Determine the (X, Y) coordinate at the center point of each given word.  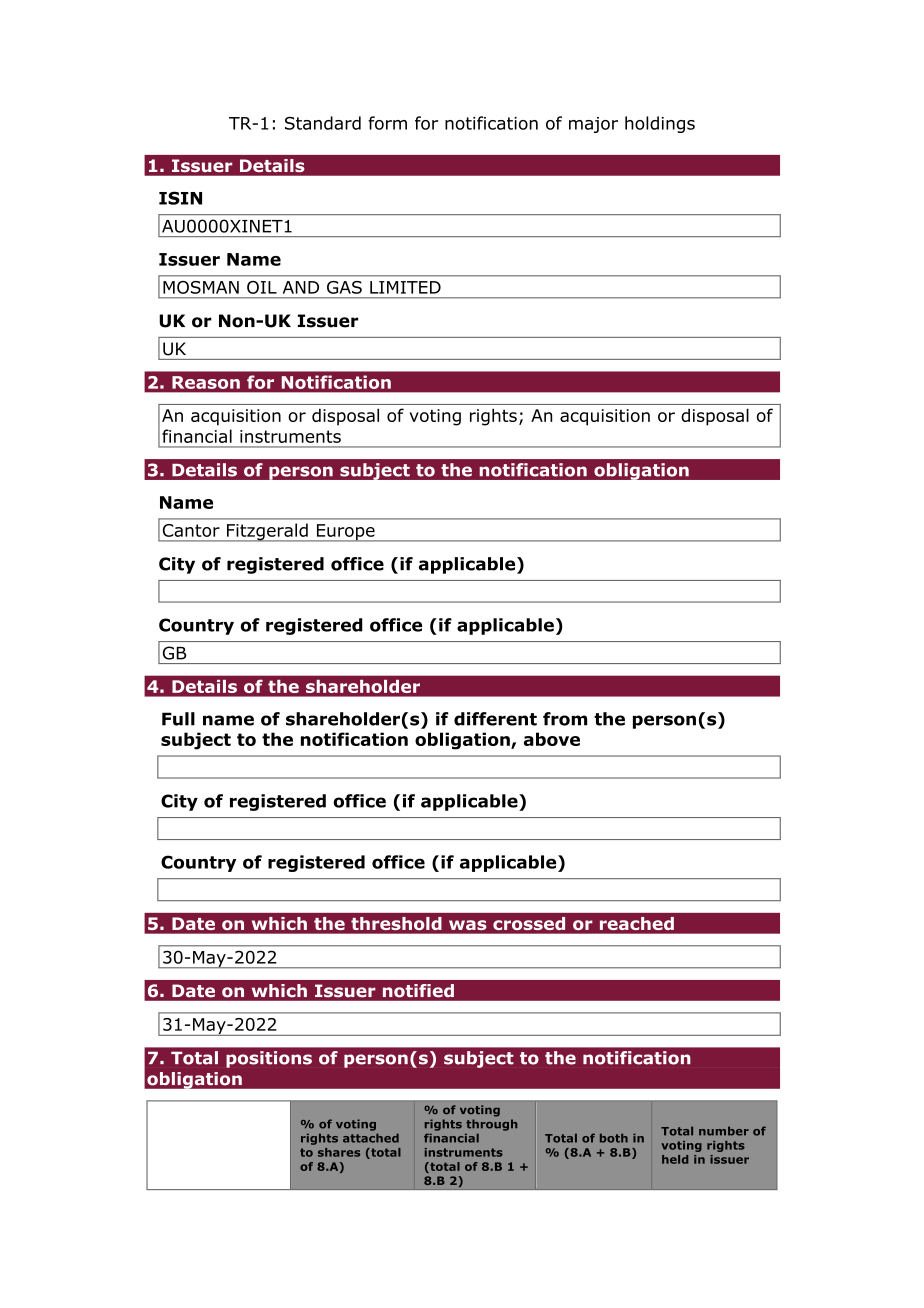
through (491, 1125)
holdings (660, 124)
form (387, 123)
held (675, 1159)
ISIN (180, 198)
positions (269, 1059)
